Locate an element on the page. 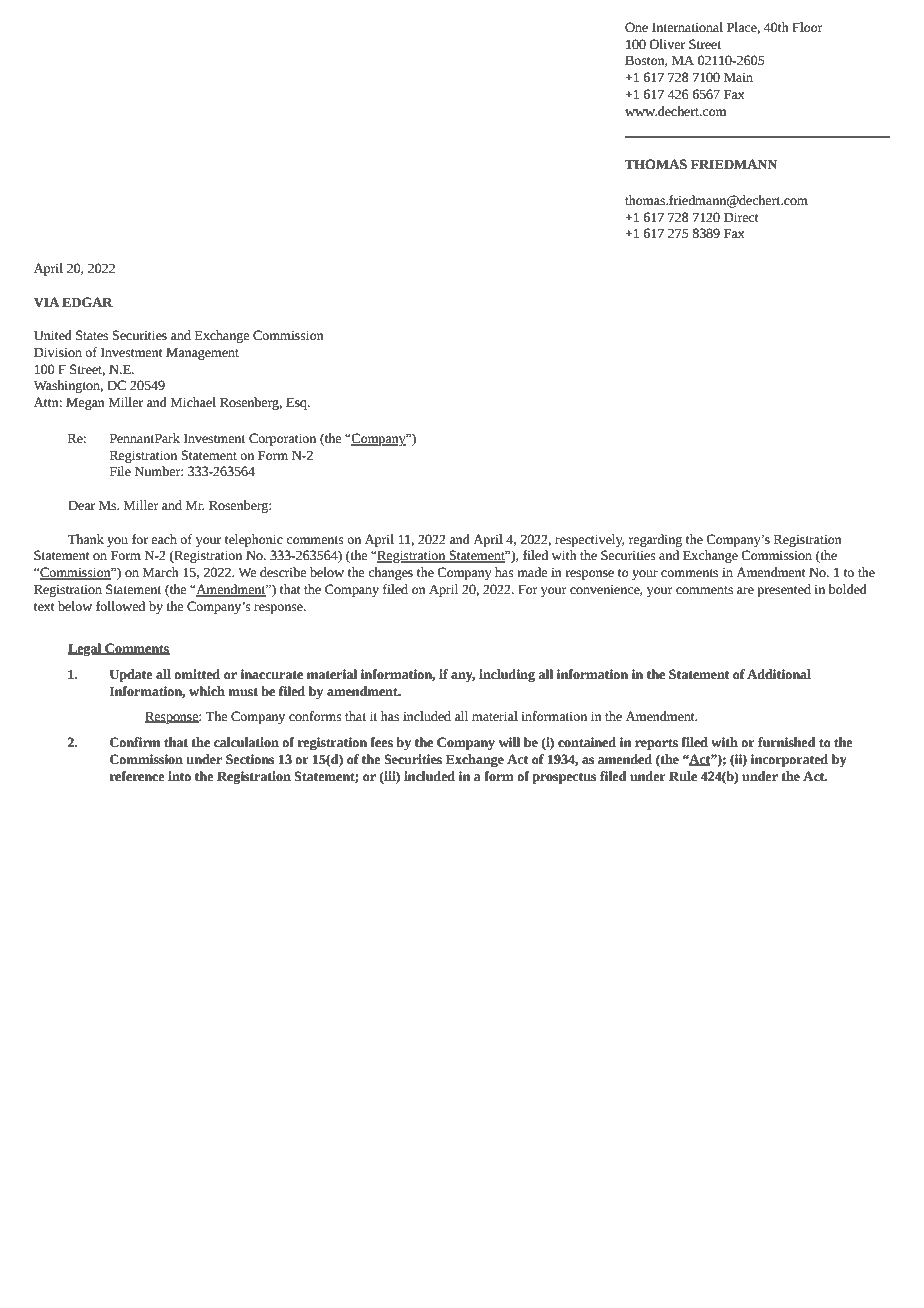  Oliver is located at coordinates (667, 44).
